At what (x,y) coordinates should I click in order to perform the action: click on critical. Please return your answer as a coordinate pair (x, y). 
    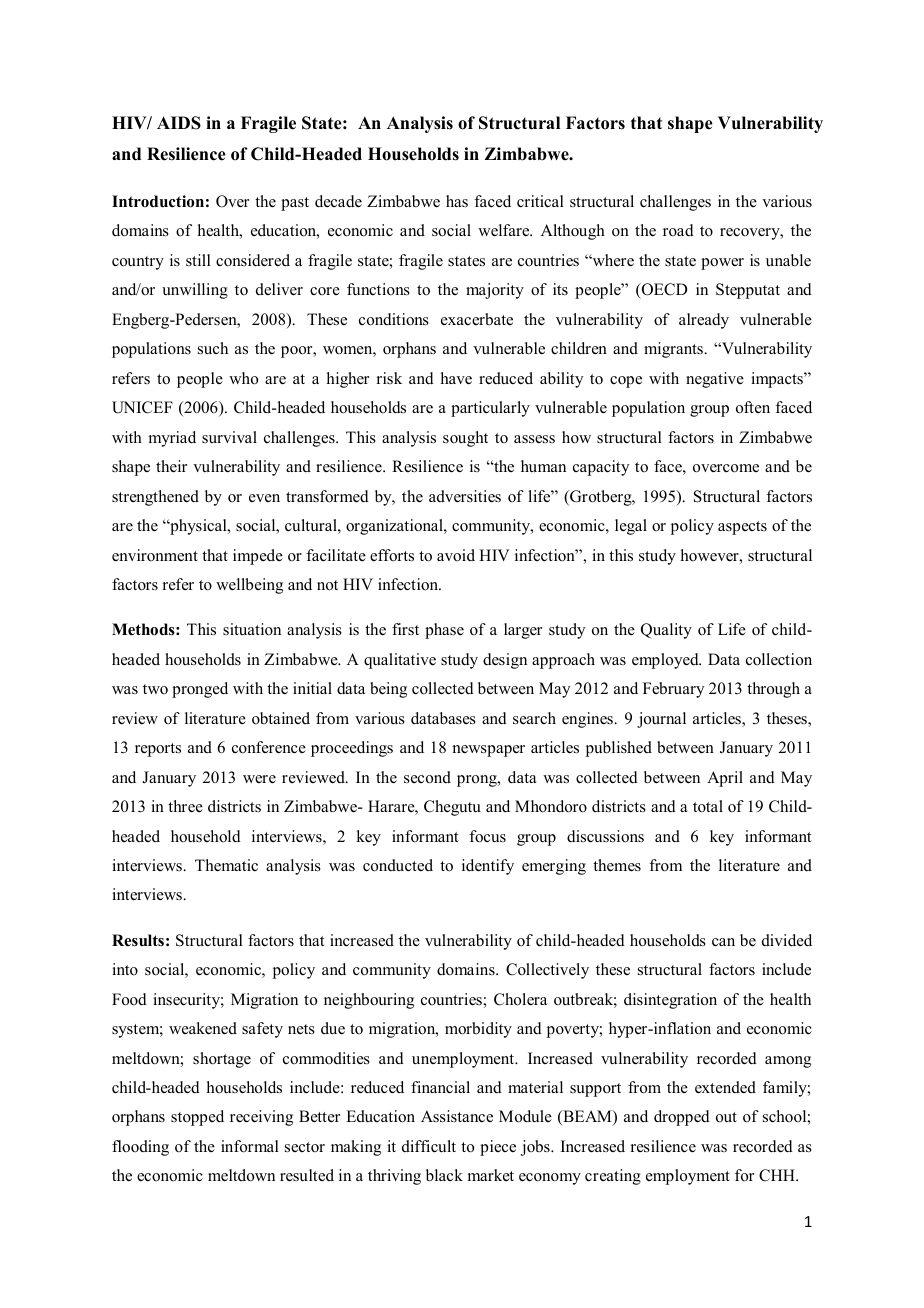
    Looking at the image, I should click on (540, 201).
